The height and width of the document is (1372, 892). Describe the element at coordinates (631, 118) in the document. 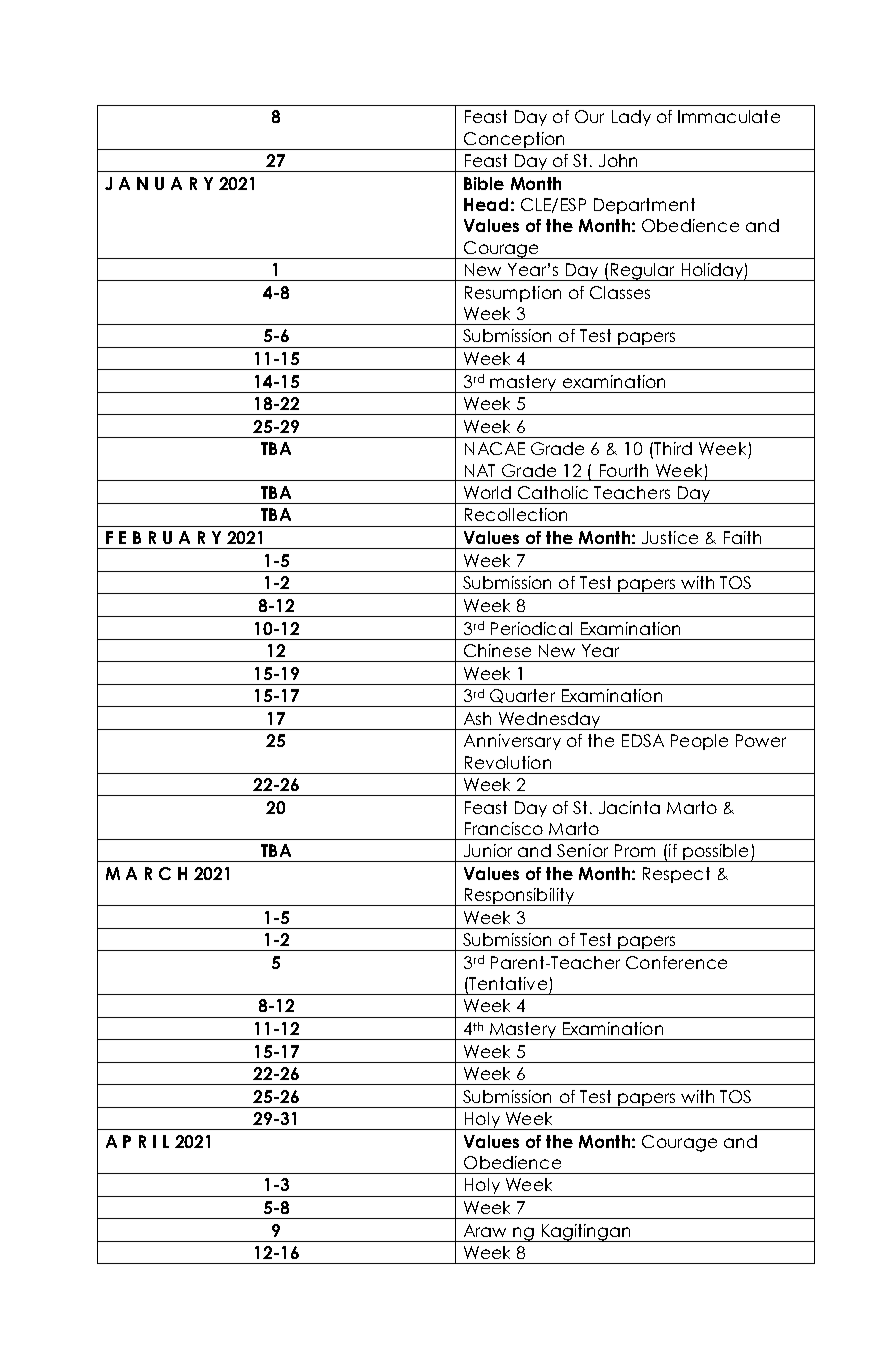

I see `Lady` at that location.
